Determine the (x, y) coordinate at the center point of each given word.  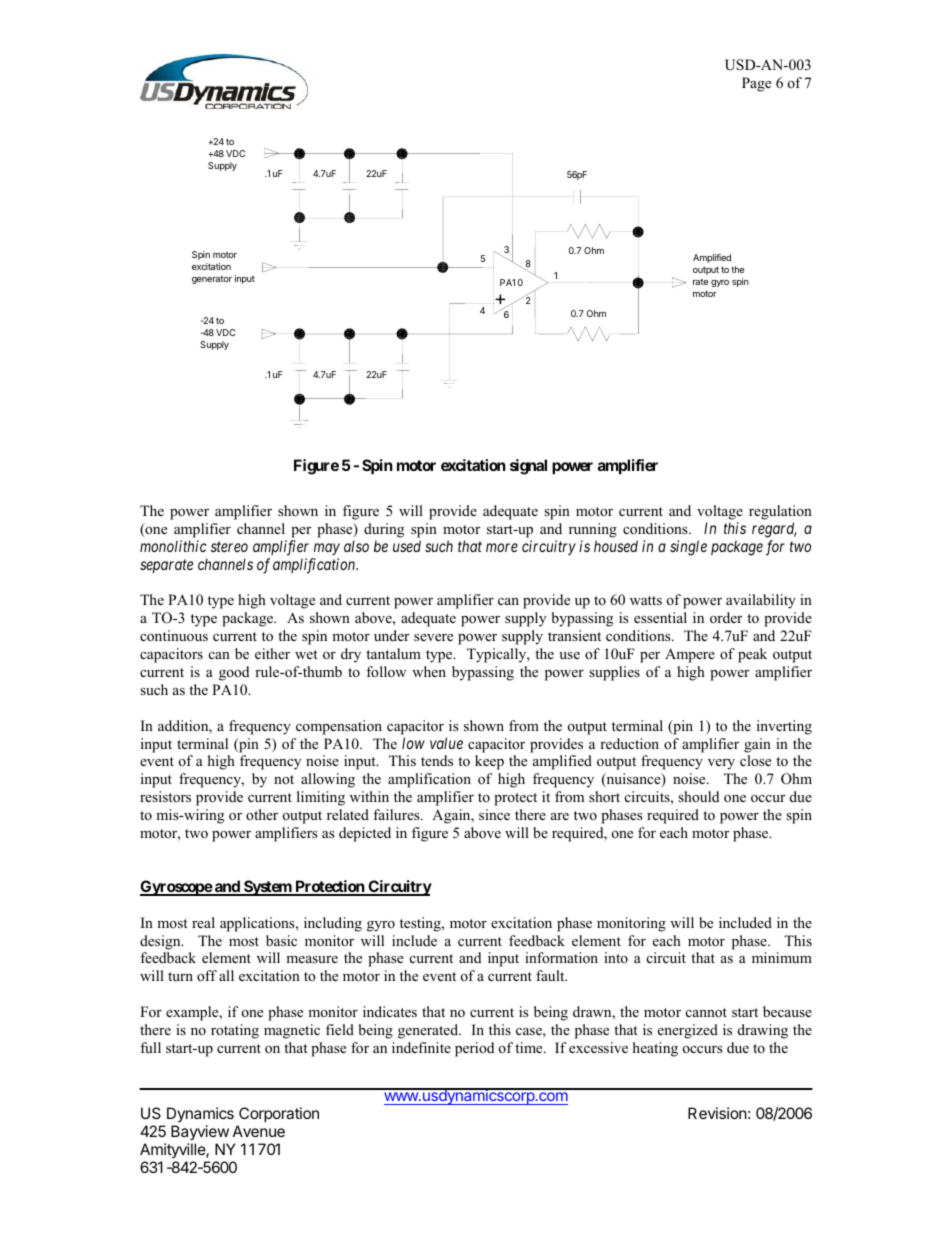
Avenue (259, 1131)
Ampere (690, 655)
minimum (782, 957)
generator (212, 279)
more (502, 547)
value (446, 743)
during (384, 530)
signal (528, 467)
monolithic (173, 546)
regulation (780, 512)
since (494, 814)
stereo (229, 546)
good (234, 673)
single (688, 548)
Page (756, 84)
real (203, 922)
